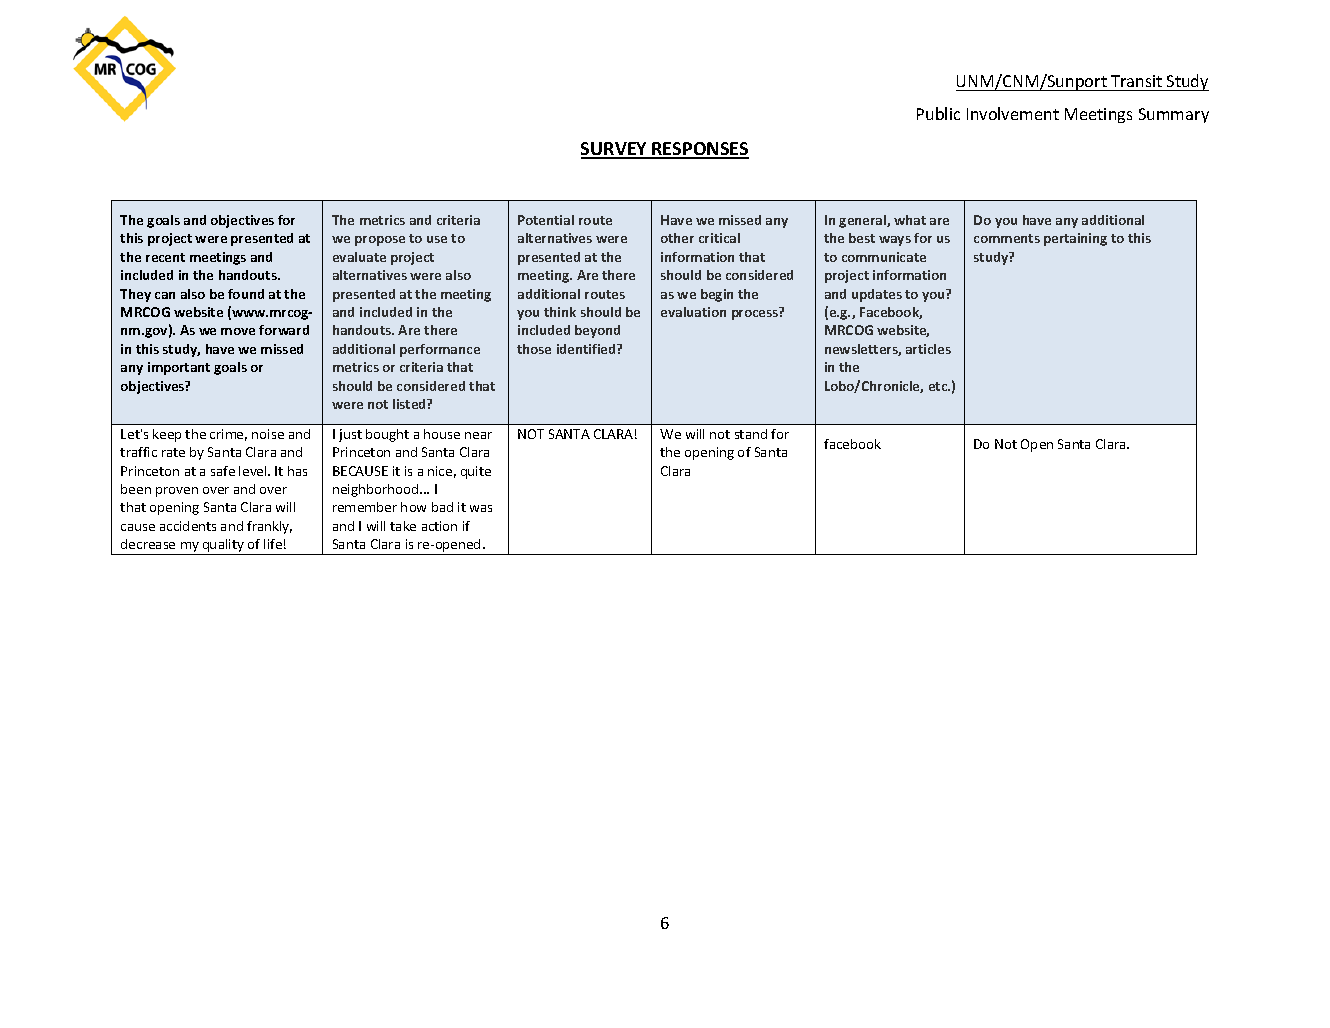  What do you see at coordinates (481, 508) in the screenshot?
I see `was` at bounding box center [481, 508].
